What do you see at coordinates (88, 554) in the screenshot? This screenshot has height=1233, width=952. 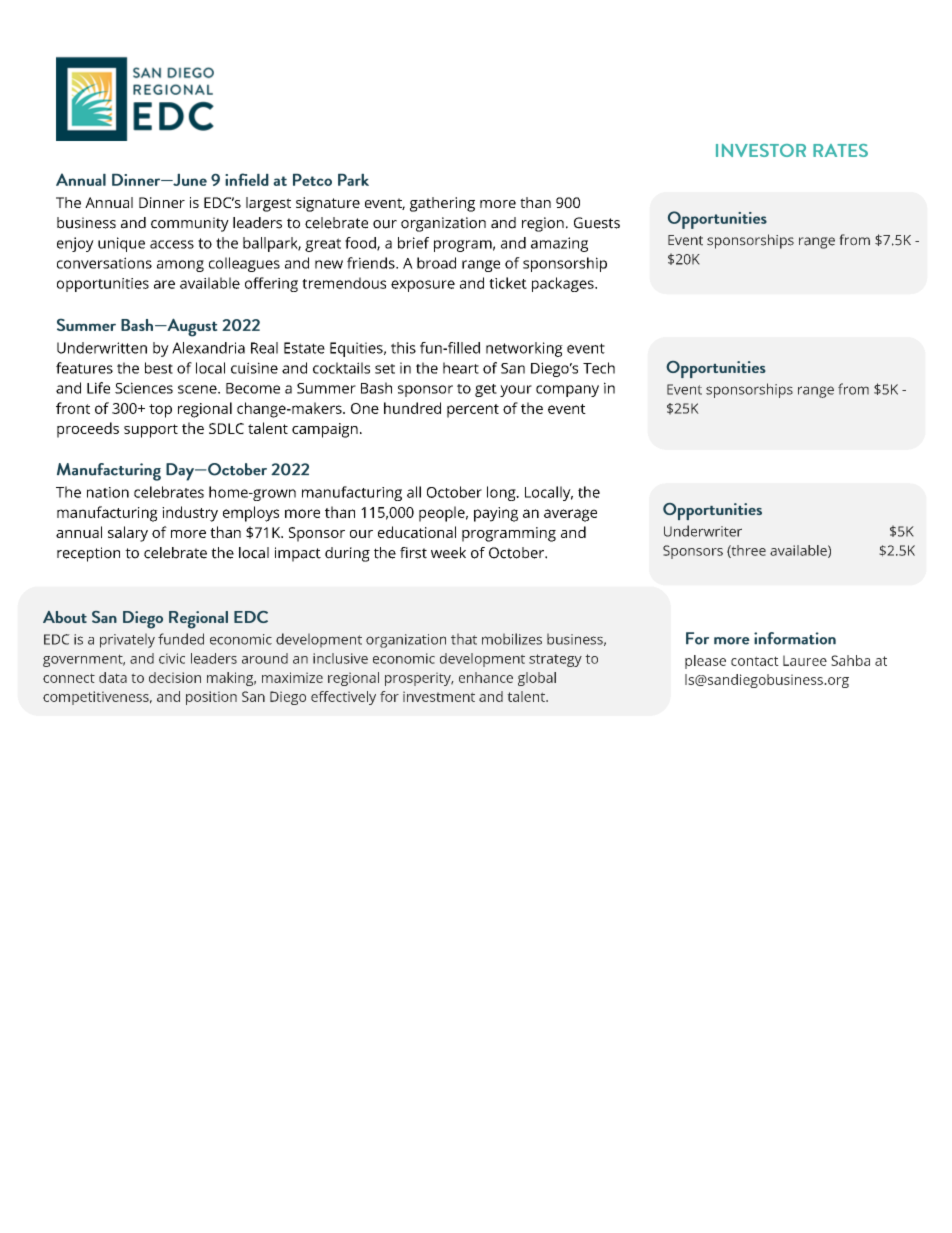 I see `reception` at bounding box center [88, 554].
